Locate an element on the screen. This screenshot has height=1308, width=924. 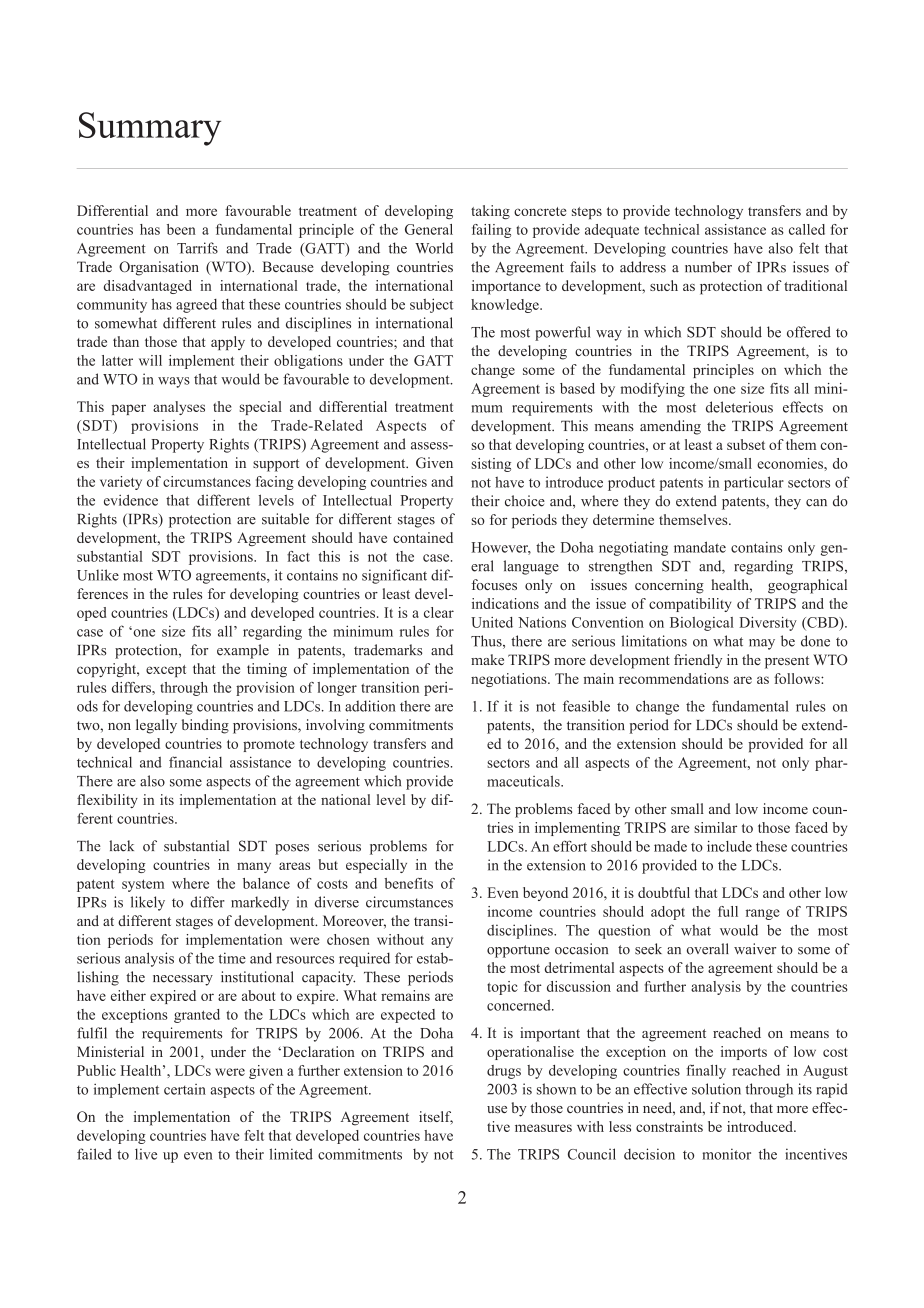
evidence is located at coordinates (131, 500).
